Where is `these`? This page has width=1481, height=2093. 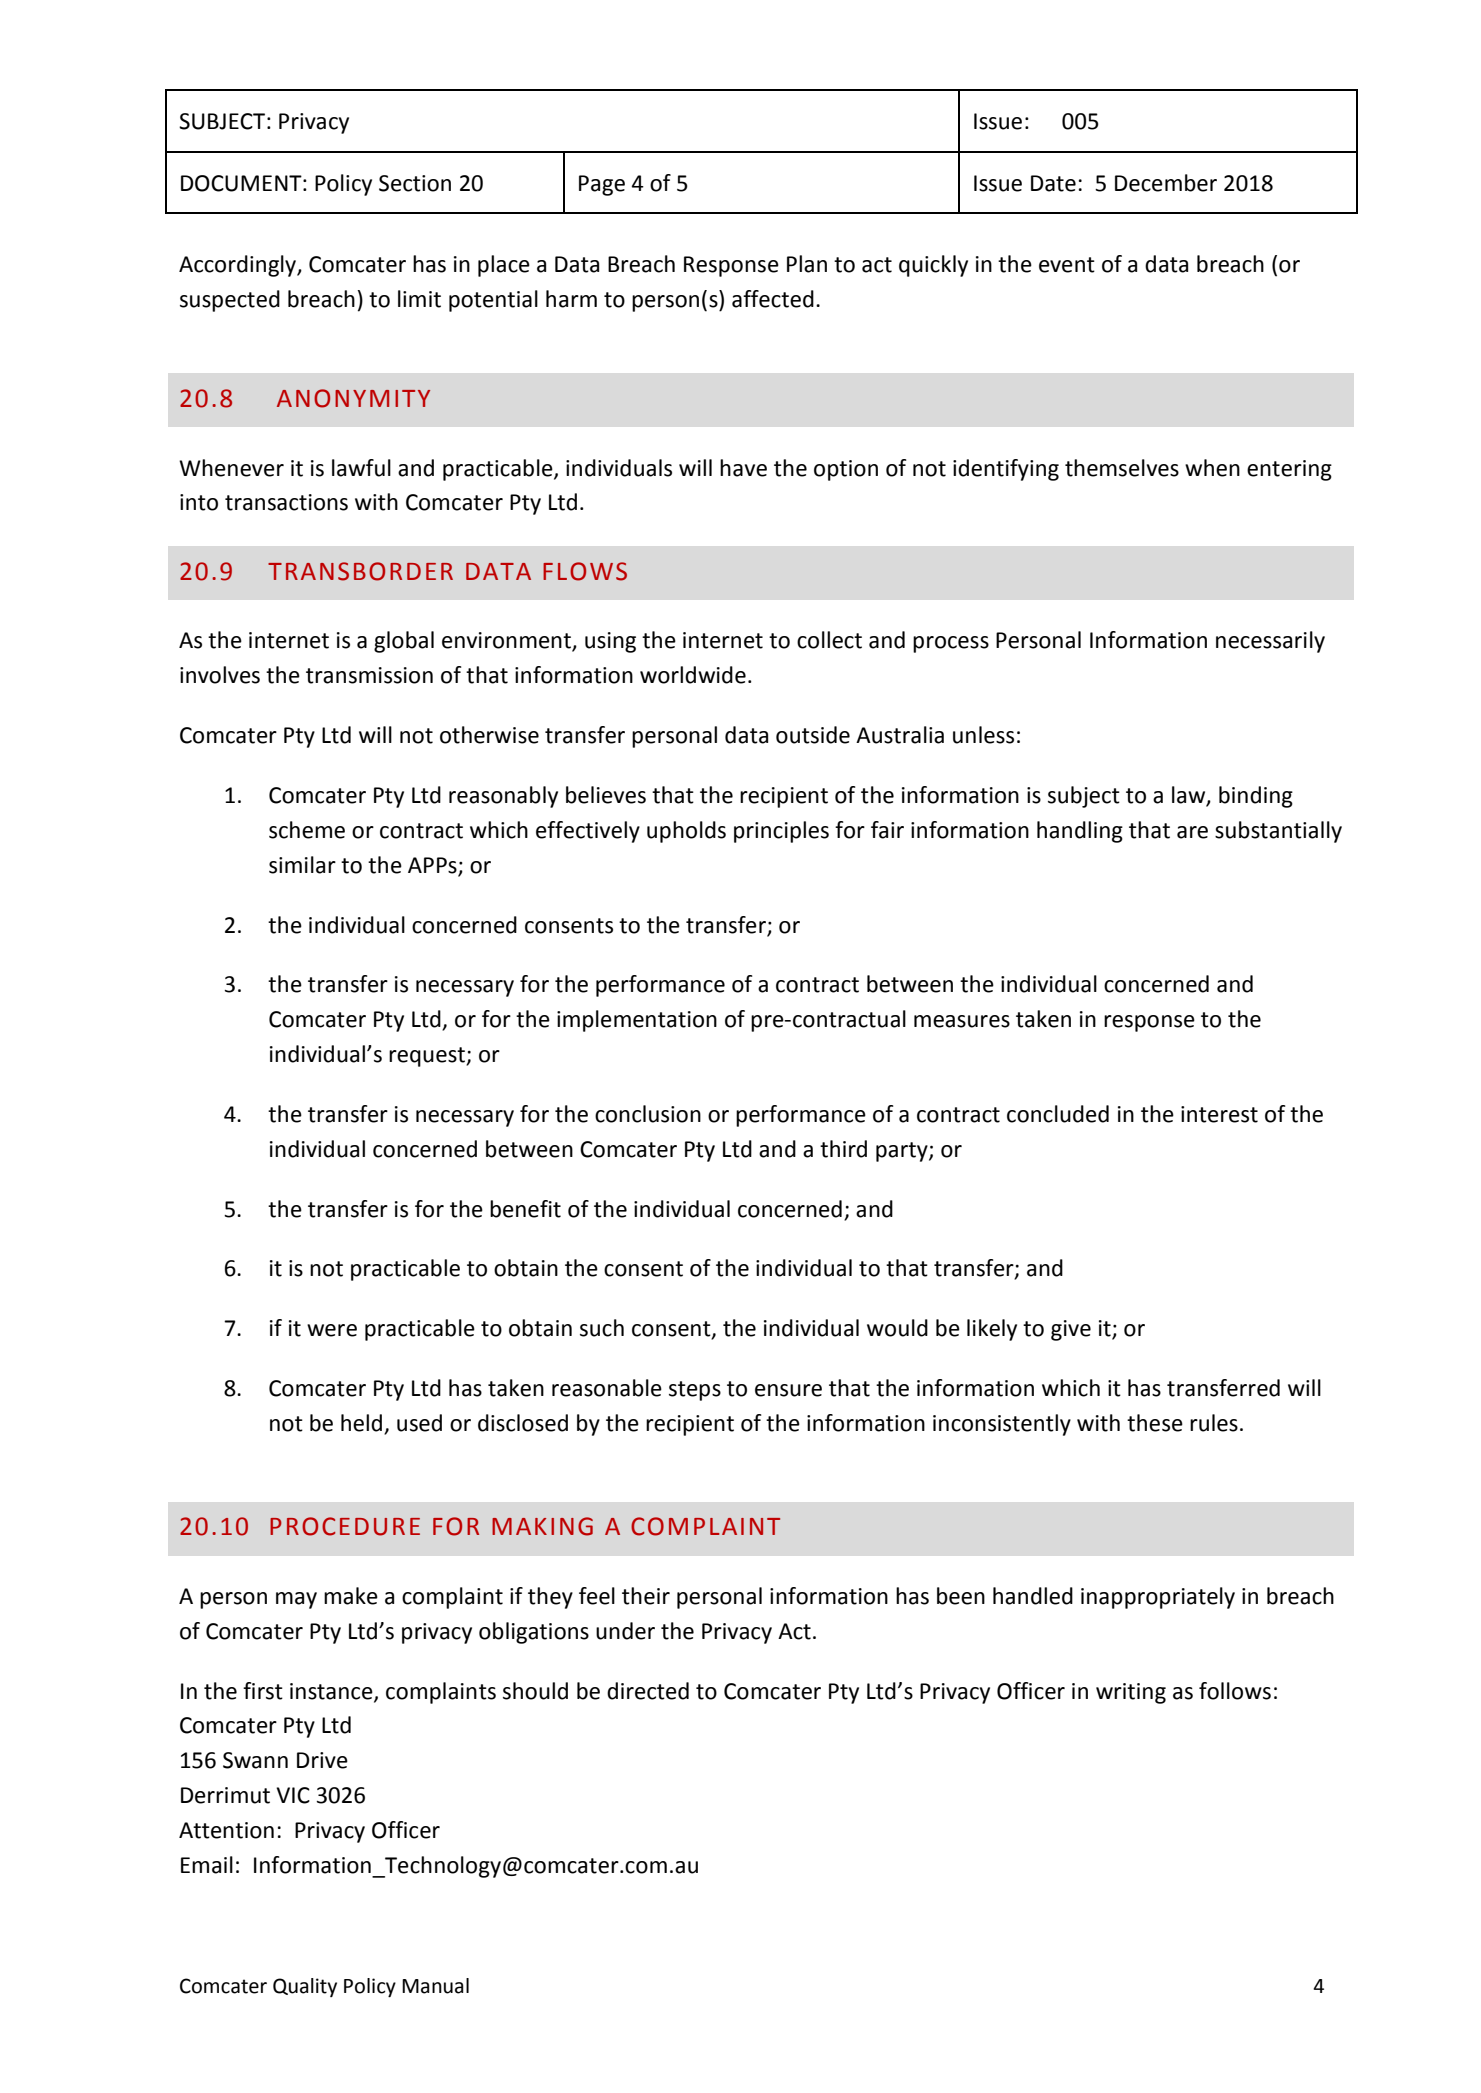
these is located at coordinates (1155, 1423).
